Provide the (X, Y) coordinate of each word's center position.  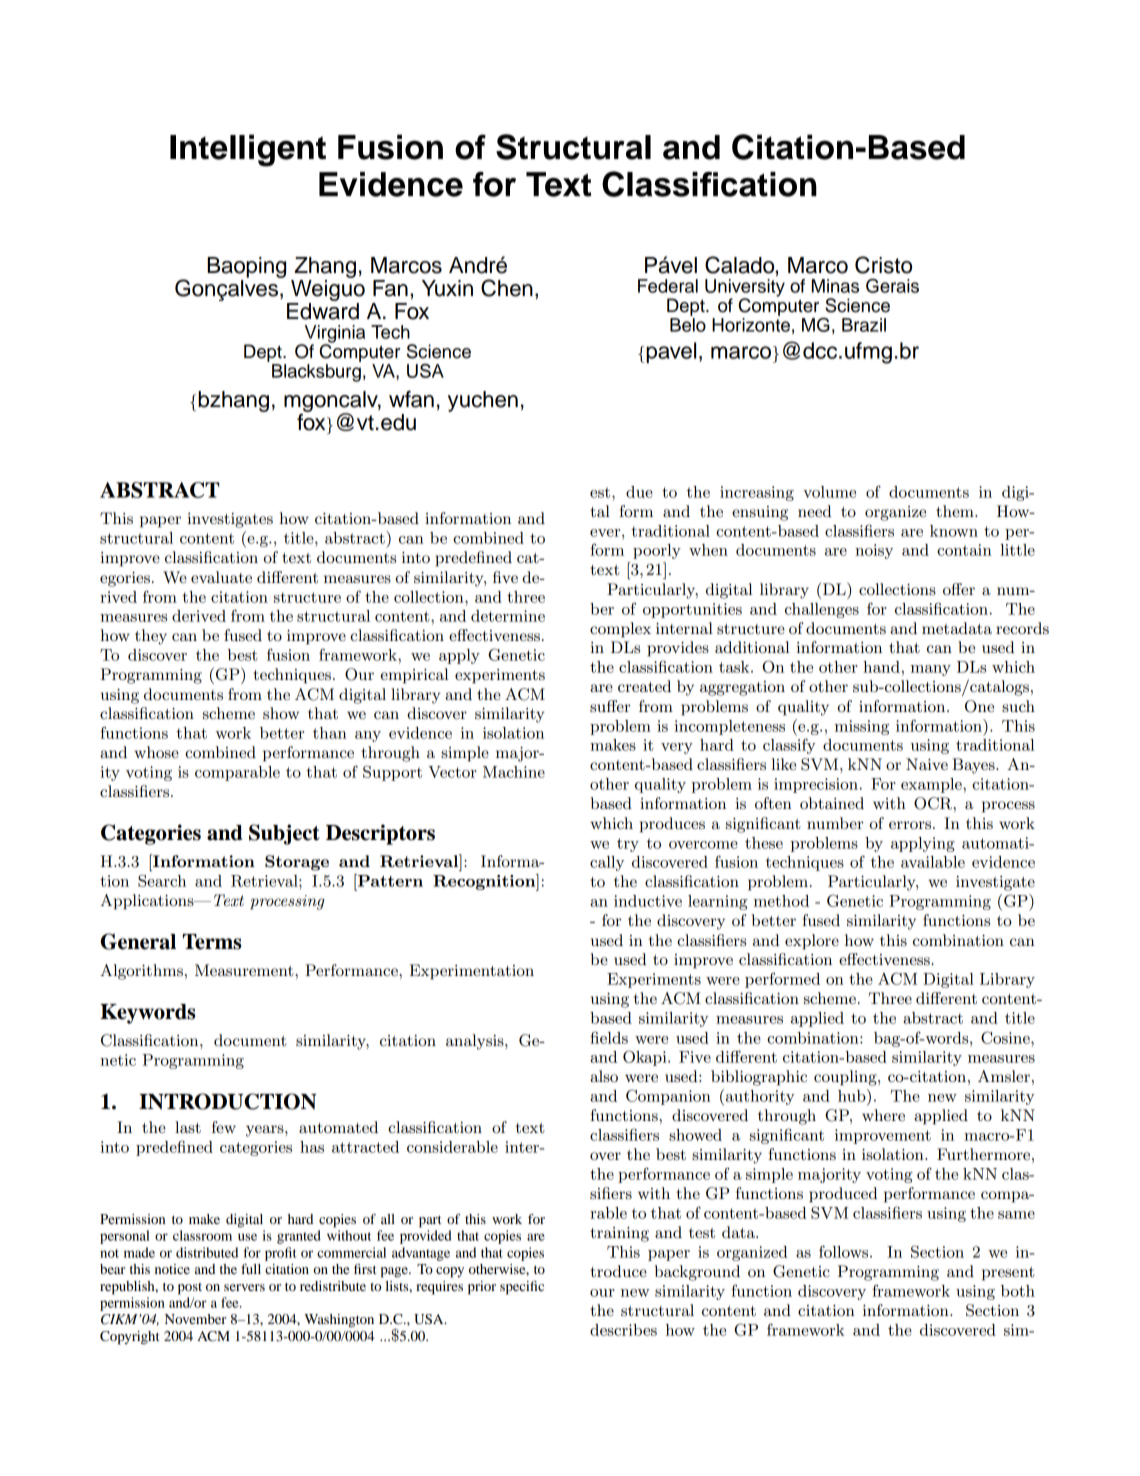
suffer (610, 706)
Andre (478, 265)
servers (244, 1287)
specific (522, 1288)
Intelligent (248, 150)
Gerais (892, 286)
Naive (927, 764)
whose (156, 752)
